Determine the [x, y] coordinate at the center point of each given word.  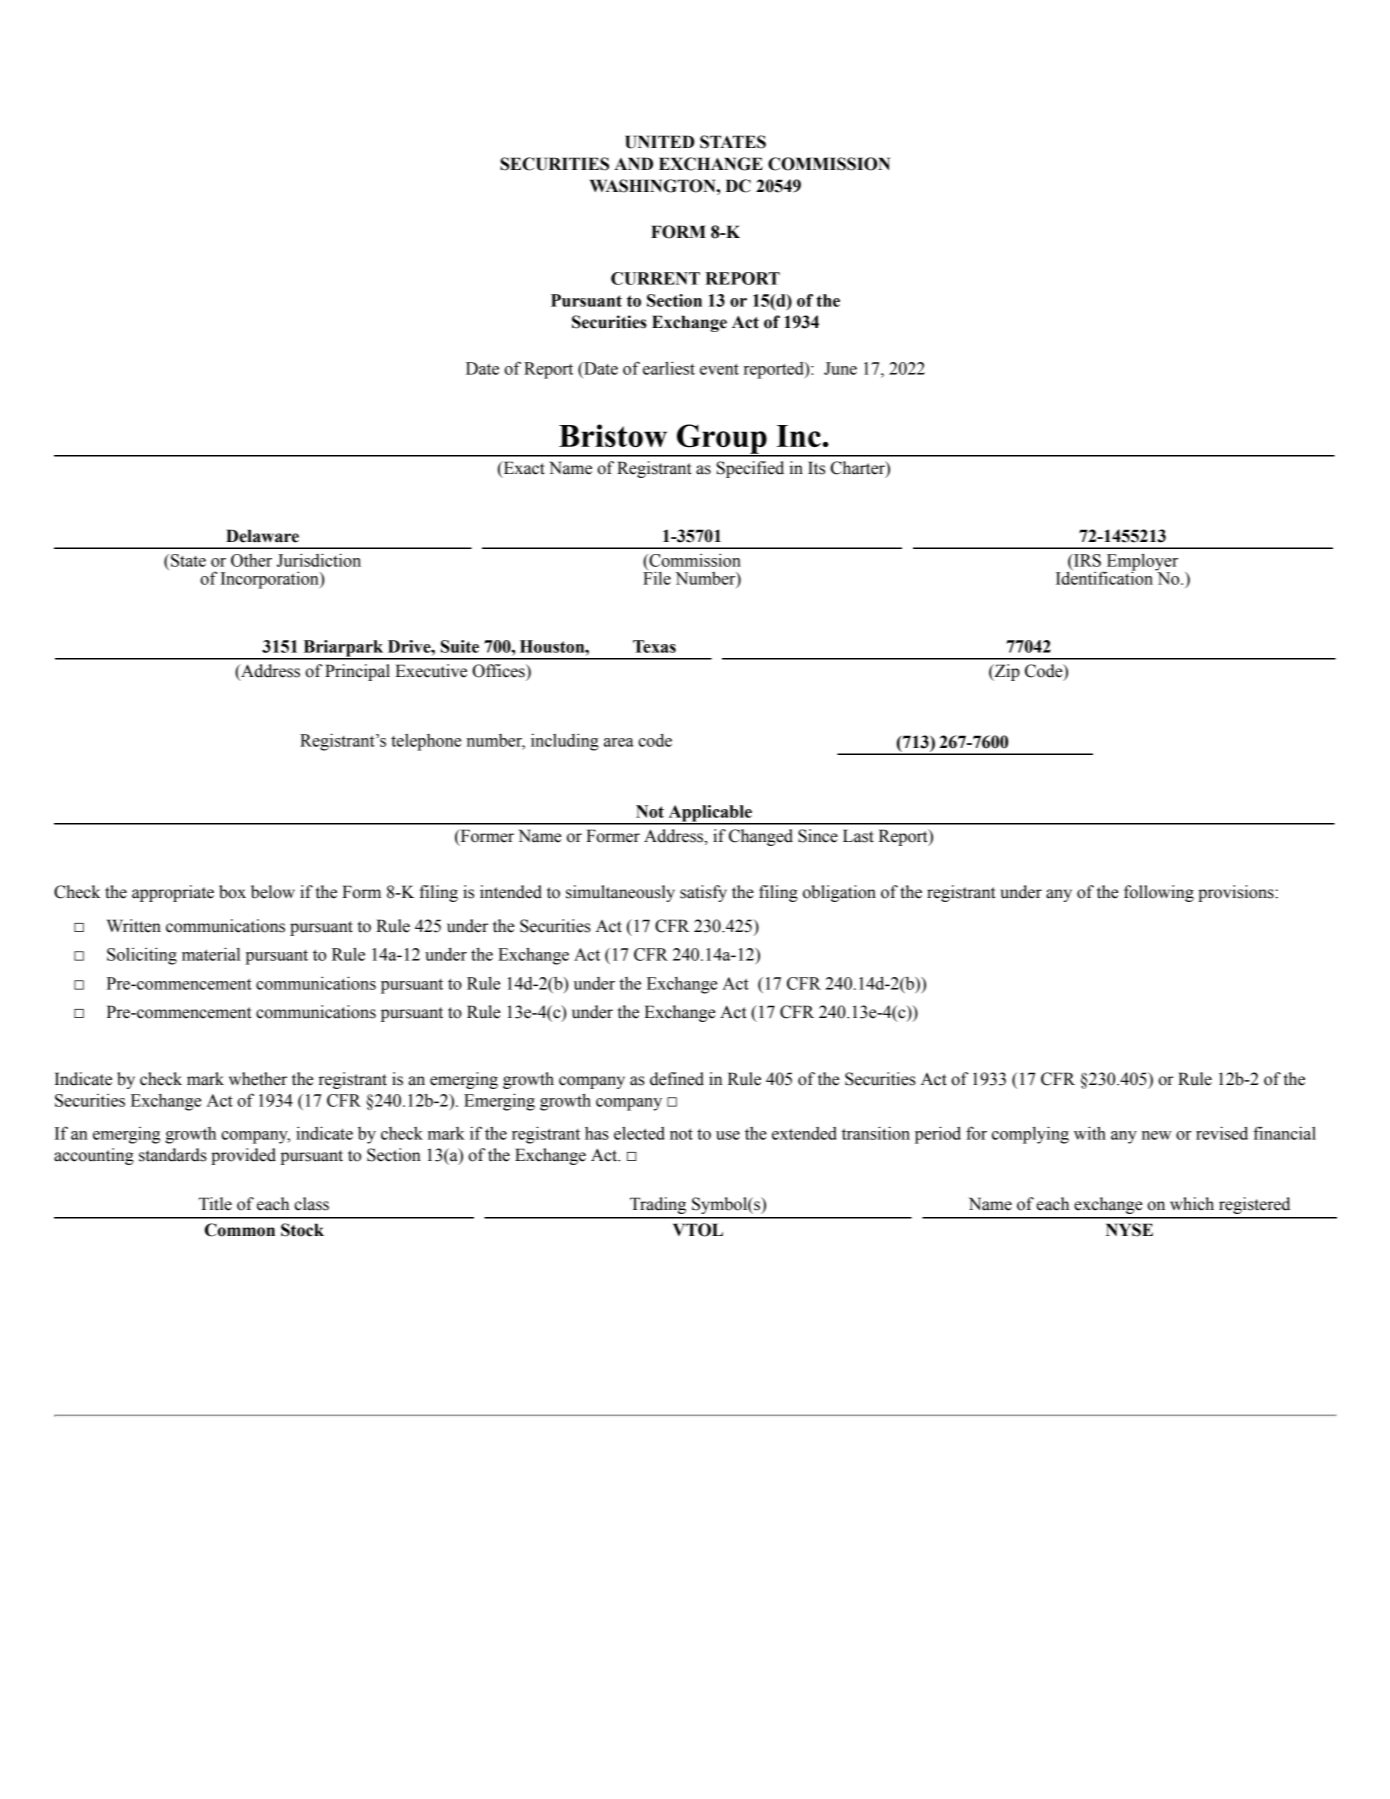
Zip [1006, 672]
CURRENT [655, 278]
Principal [357, 672]
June [840, 368]
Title [215, 1204]
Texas [654, 646]
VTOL [698, 1230]
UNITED [660, 142]
